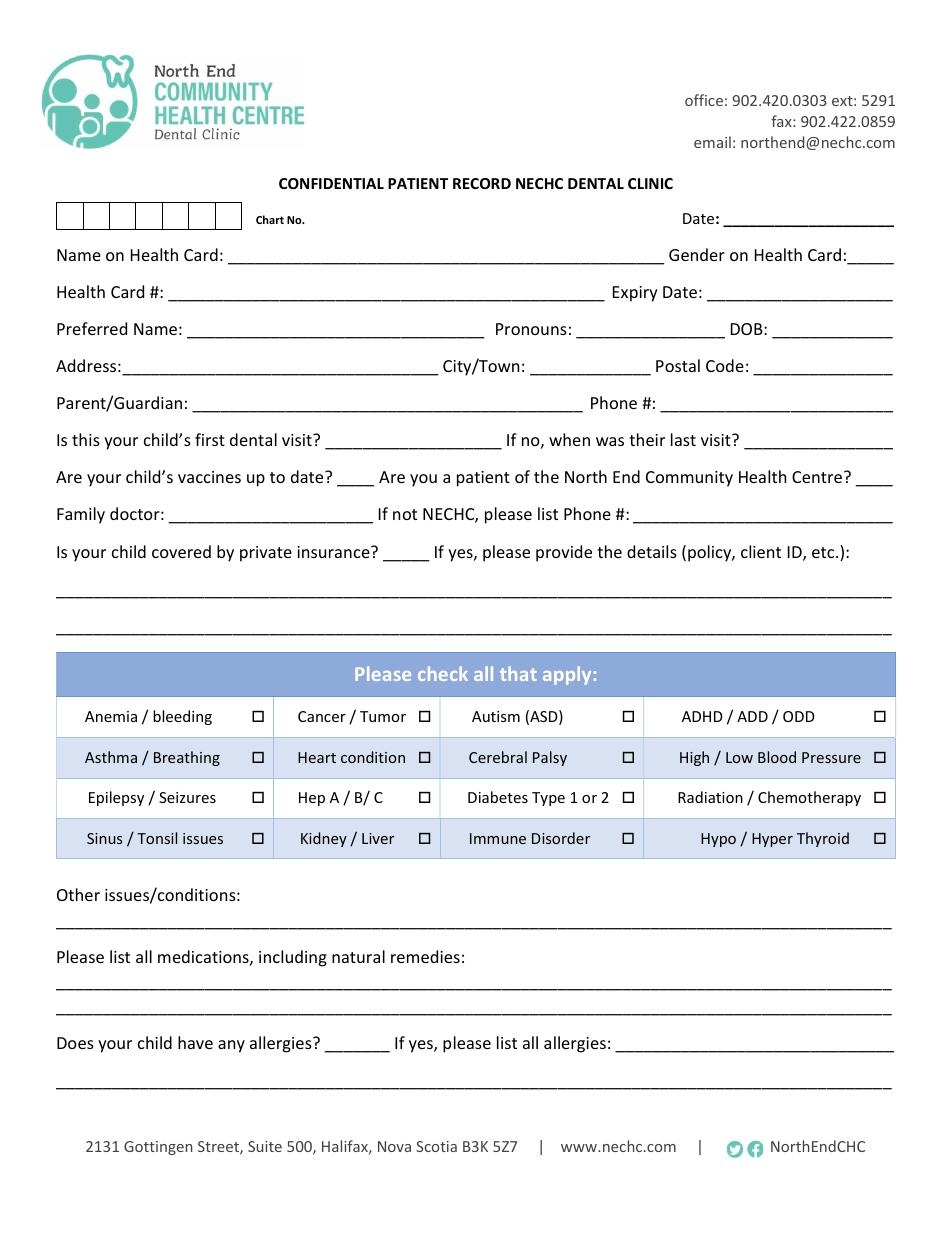 This screenshot has height=1233, width=952. Describe the element at coordinates (405, 514) in the screenshot. I see `not` at that location.
